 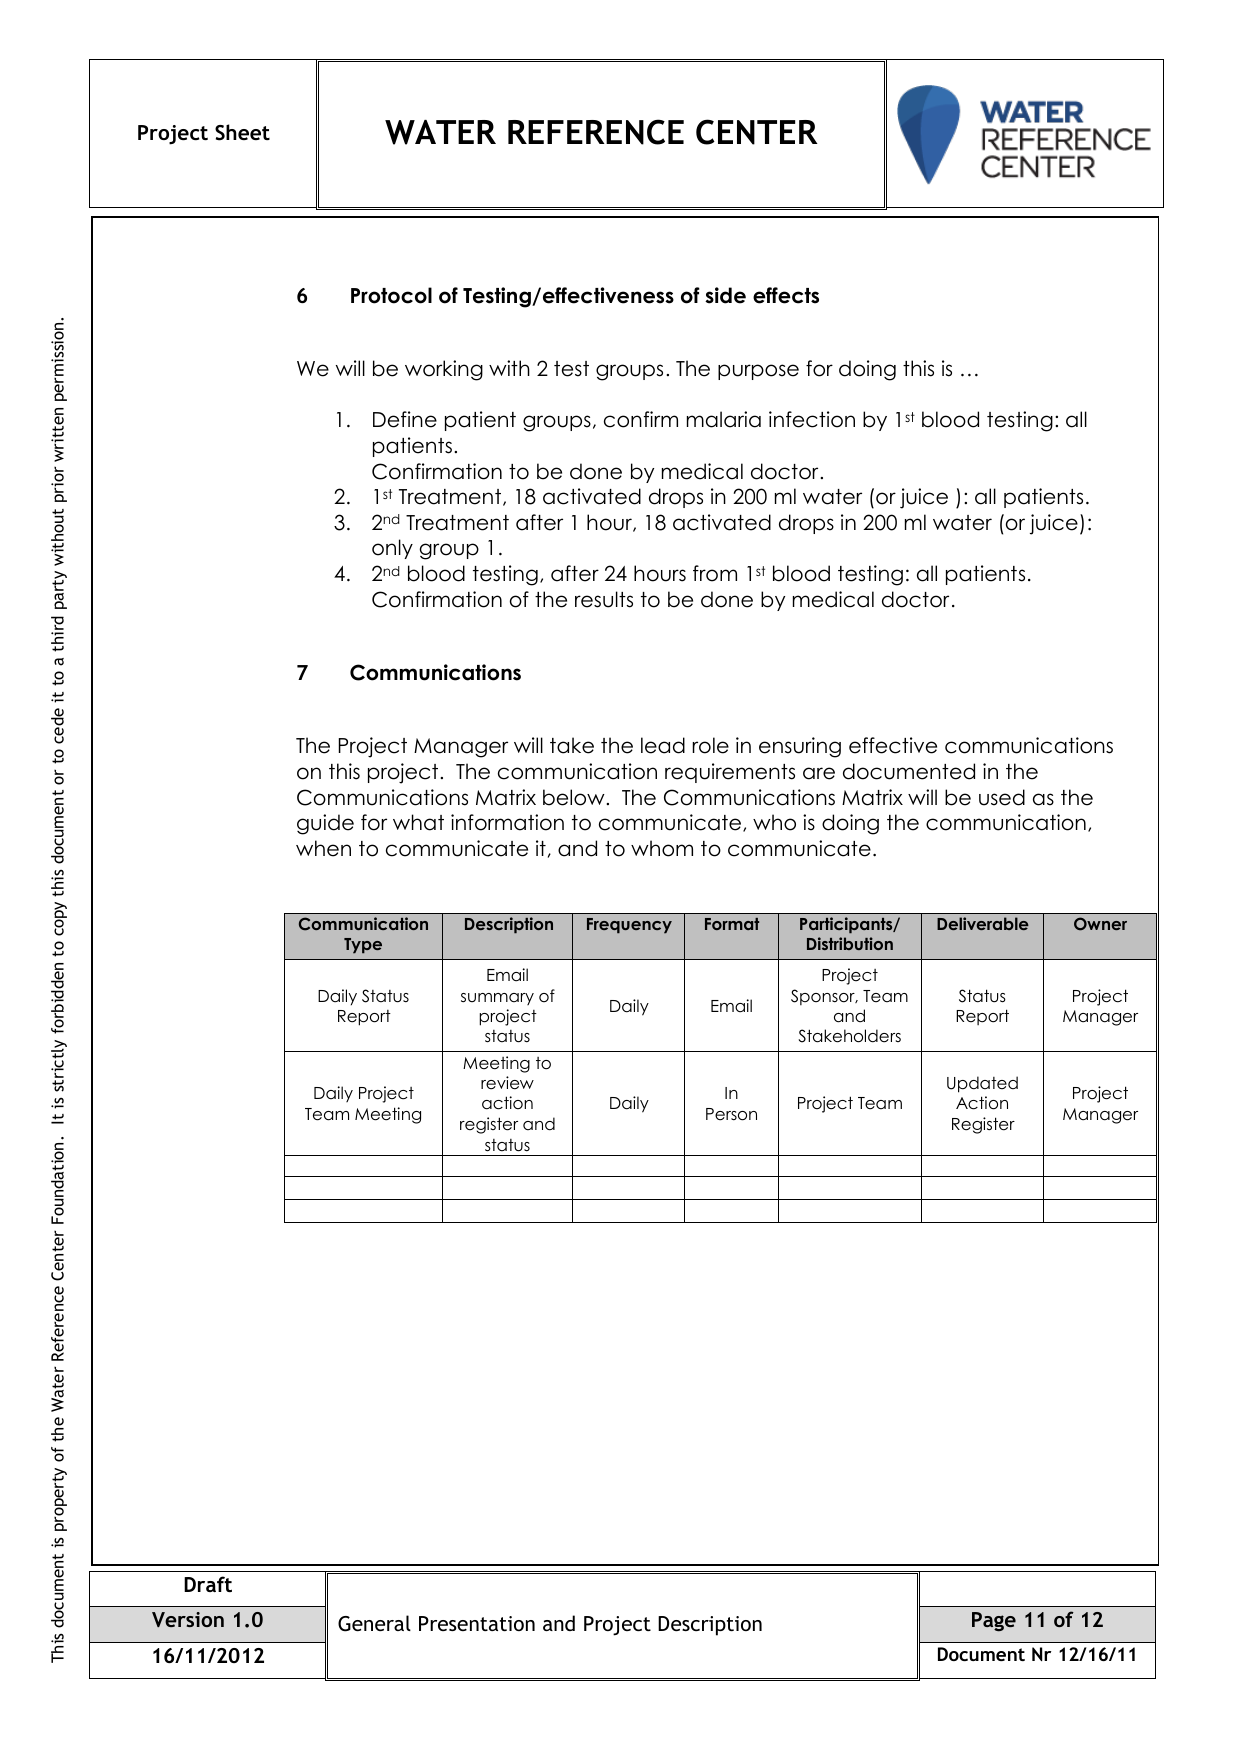 I want to click on Draft, so click(x=208, y=1584).
